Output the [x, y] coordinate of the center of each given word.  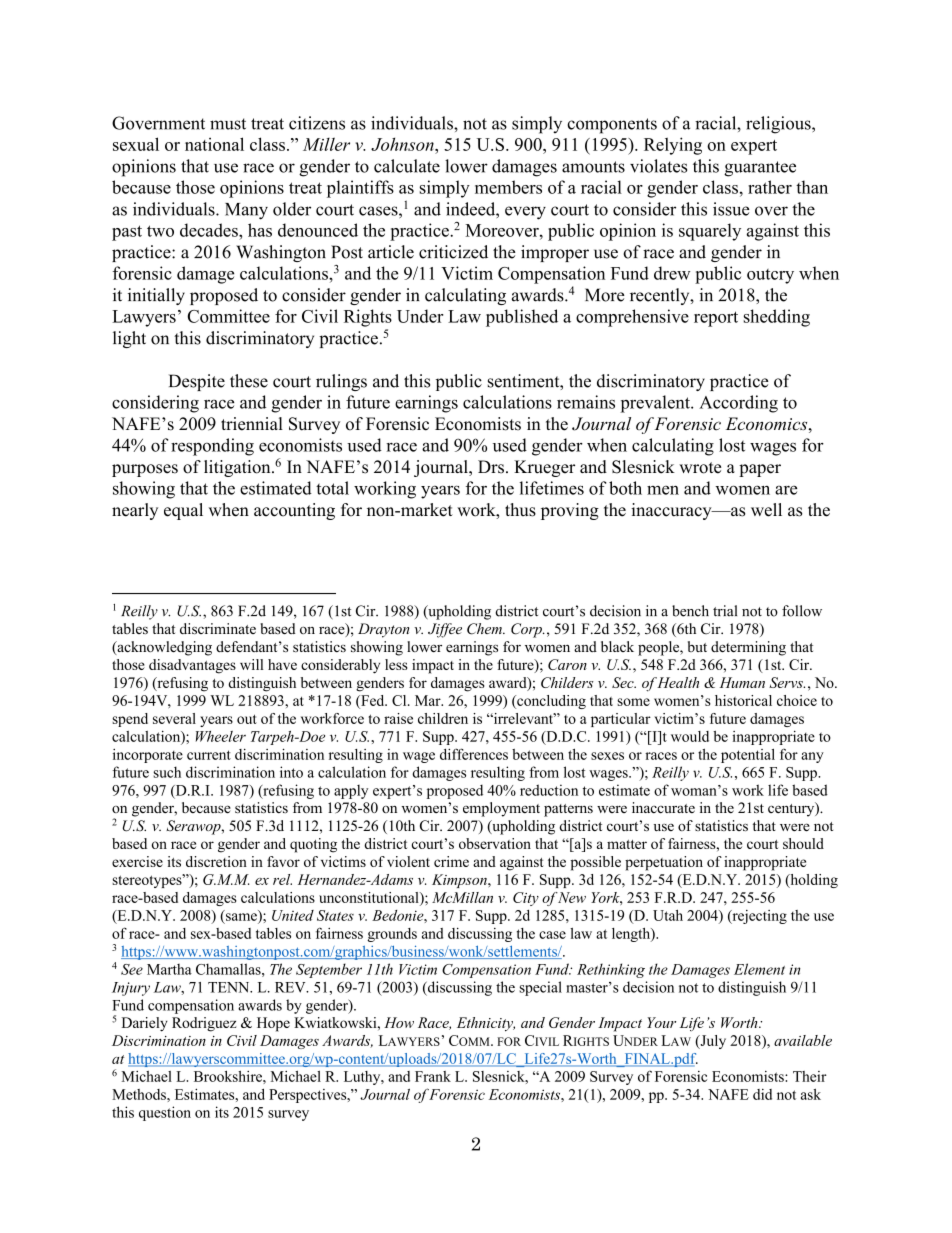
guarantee [760, 169]
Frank [433, 1076]
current [209, 755]
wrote [700, 468]
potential [748, 756]
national [214, 144]
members [508, 187]
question [165, 1113]
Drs [491, 467]
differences [474, 754]
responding [212, 447]
